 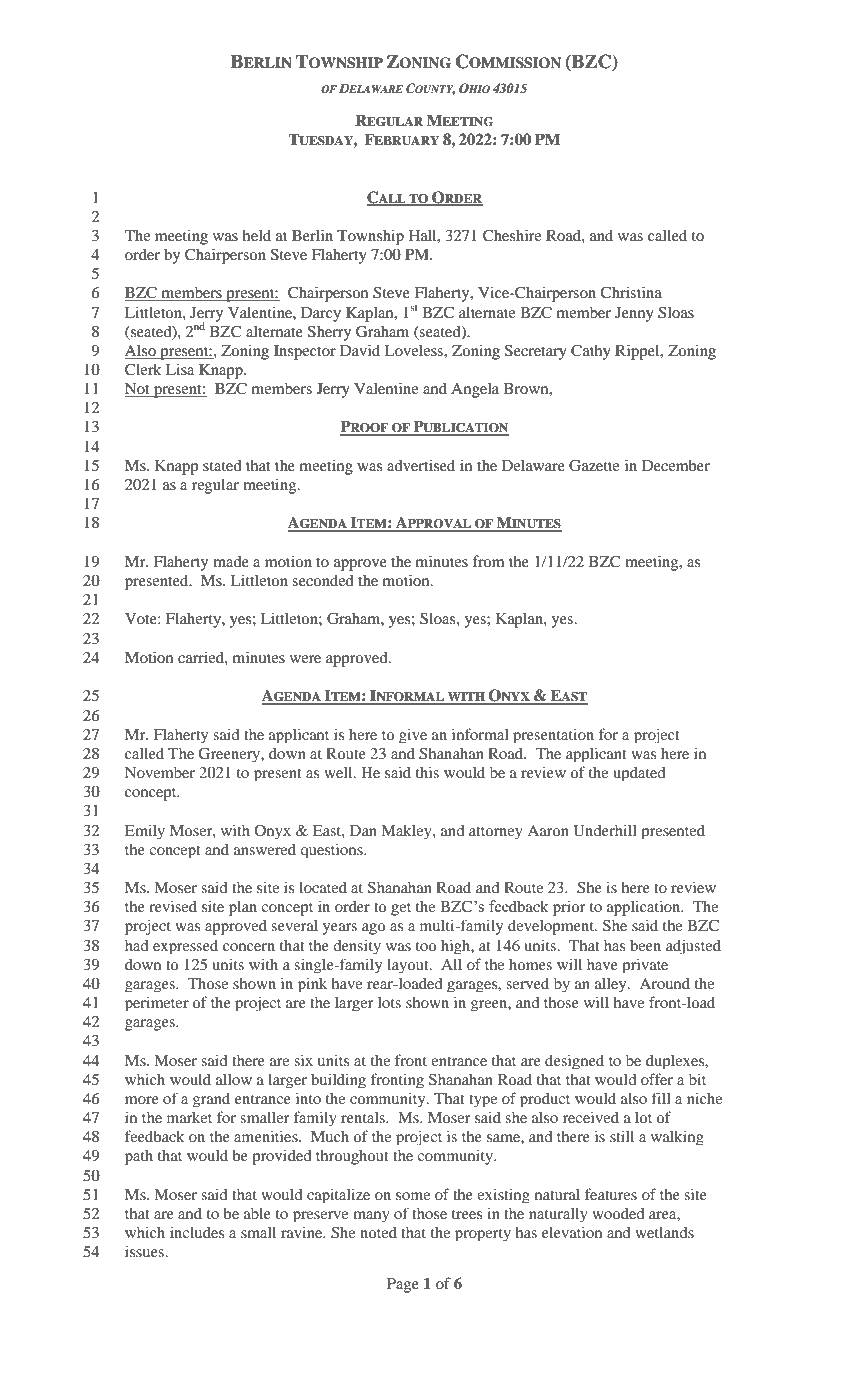 What do you see at coordinates (488, 561) in the screenshot?
I see `from` at bounding box center [488, 561].
